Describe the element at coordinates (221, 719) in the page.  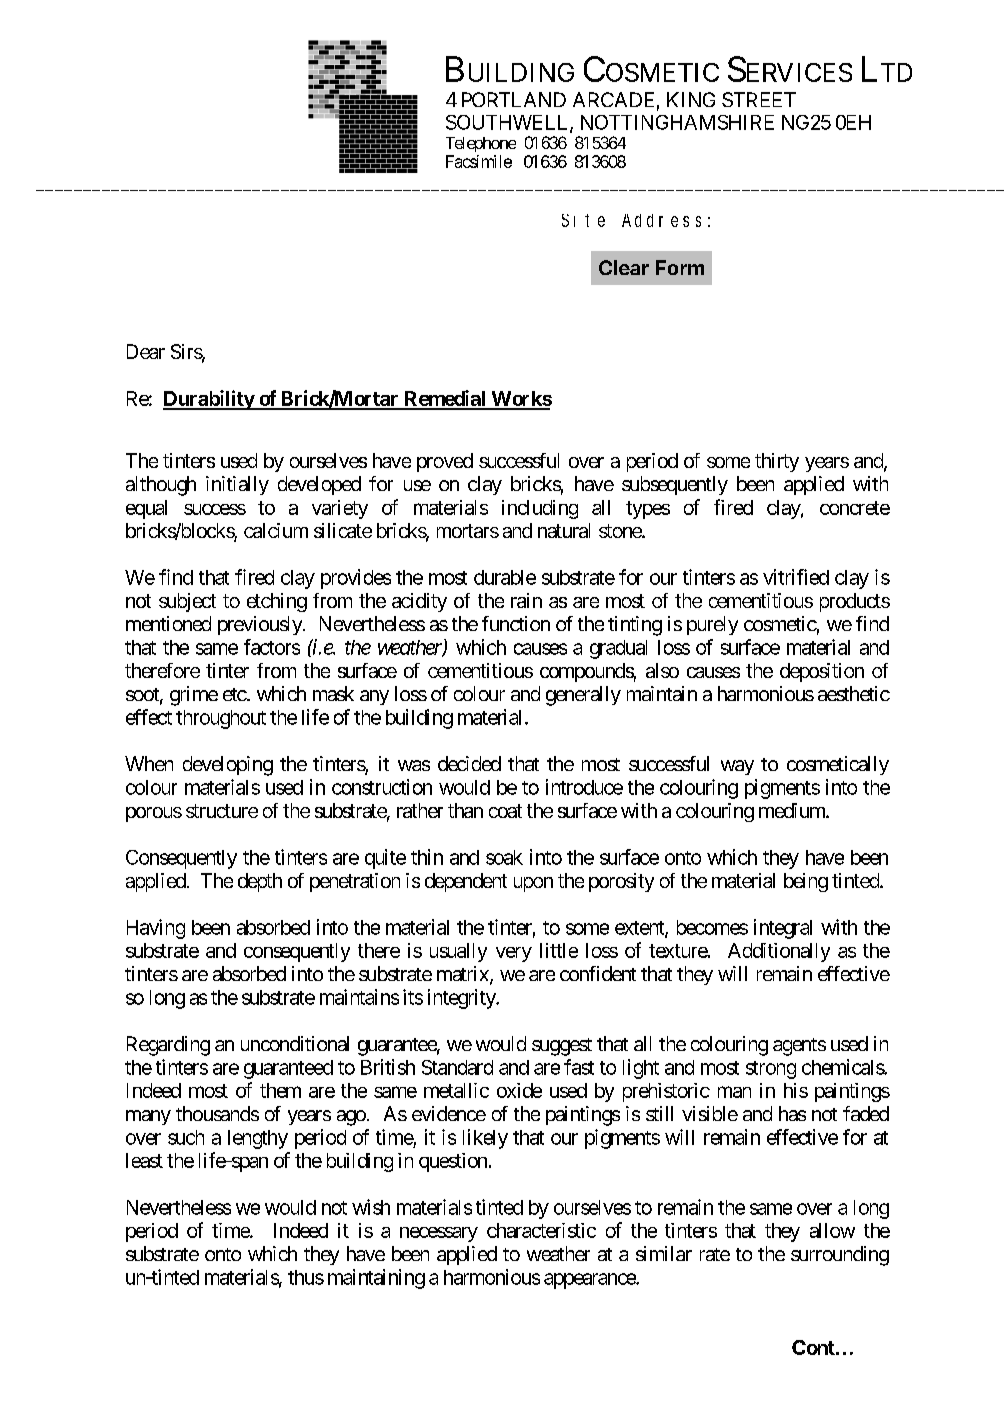
I see `throughout` at that location.
